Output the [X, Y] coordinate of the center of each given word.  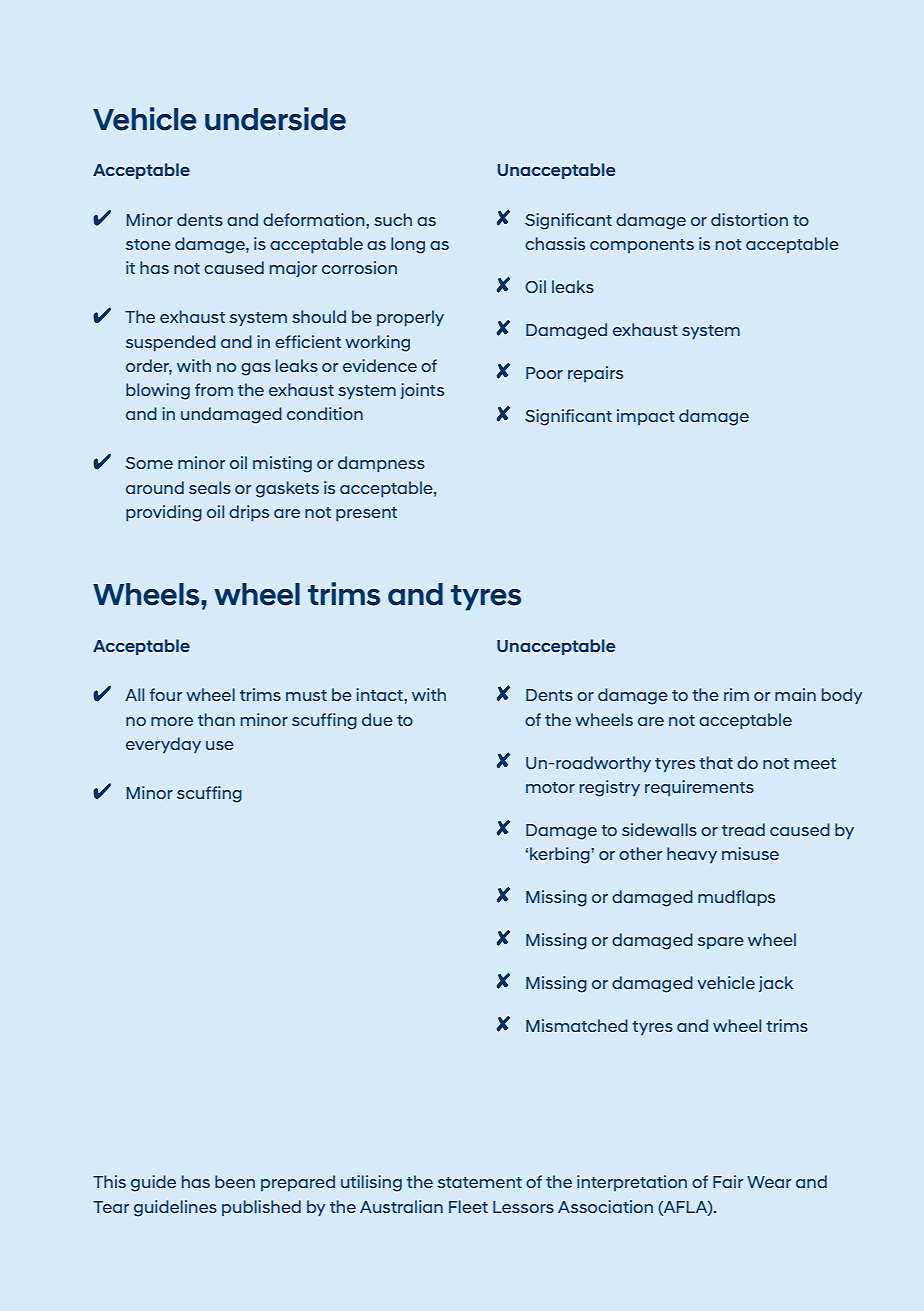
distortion [749, 219]
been [235, 1181]
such [393, 219]
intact [380, 694]
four [166, 694]
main [795, 694]
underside [275, 119]
